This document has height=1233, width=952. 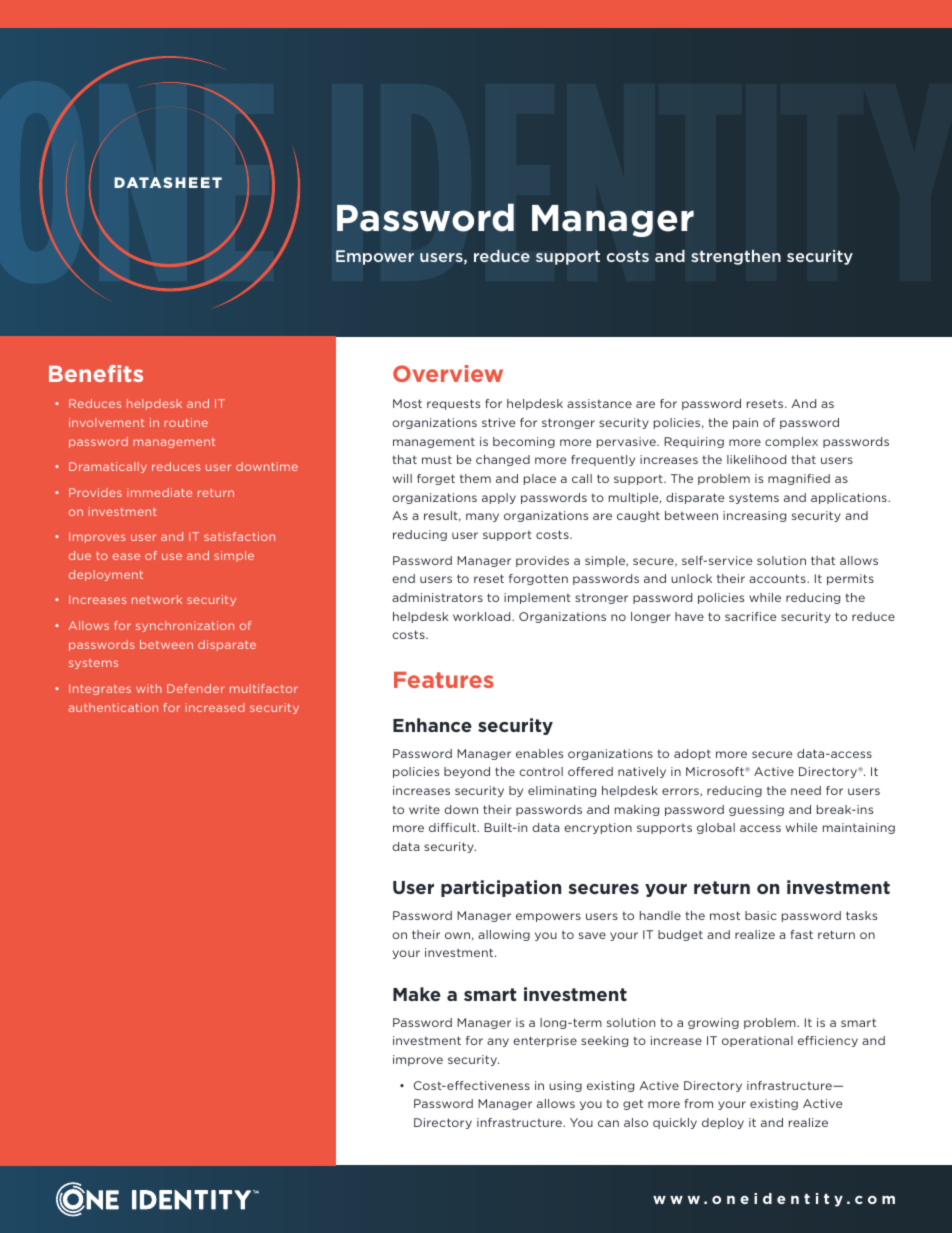 What do you see at coordinates (453, 827) in the document?
I see `difficult` at bounding box center [453, 827].
